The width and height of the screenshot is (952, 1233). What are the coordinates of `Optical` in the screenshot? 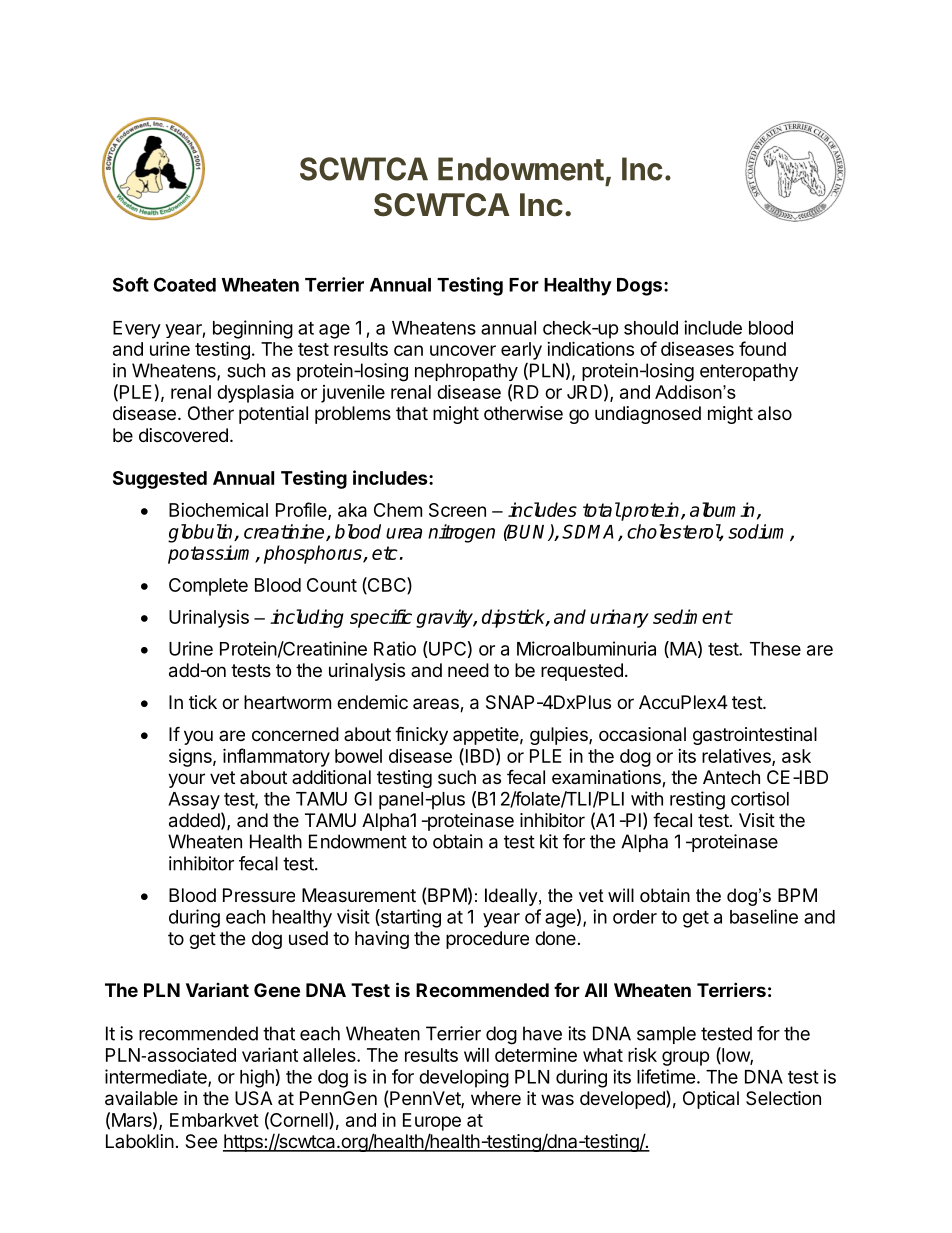 It's located at (711, 1100).
